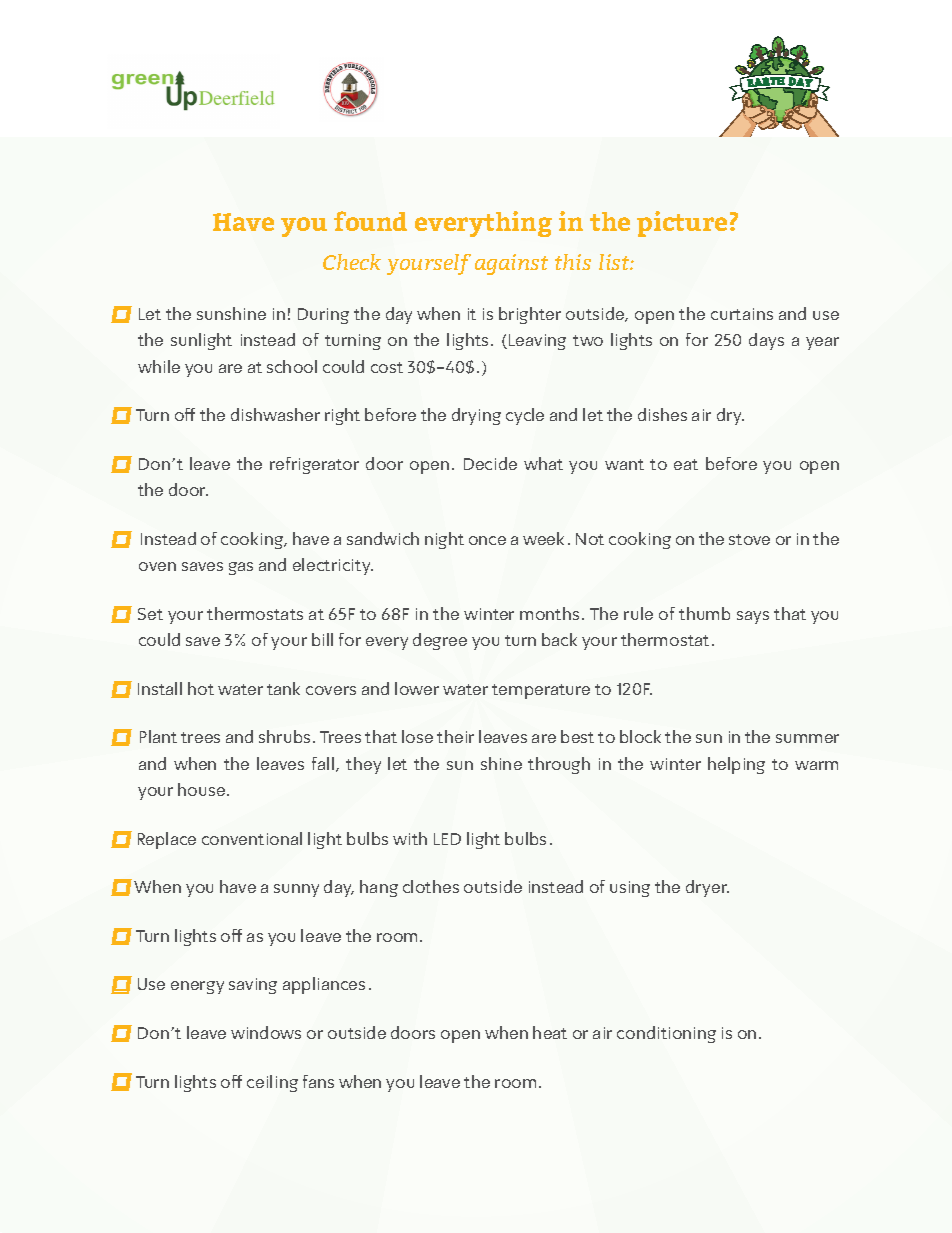 The width and height of the screenshot is (952, 1233). What do you see at coordinates (476, 416) in the screenshot?
I see `drying` at bounding box center [476, 416].
